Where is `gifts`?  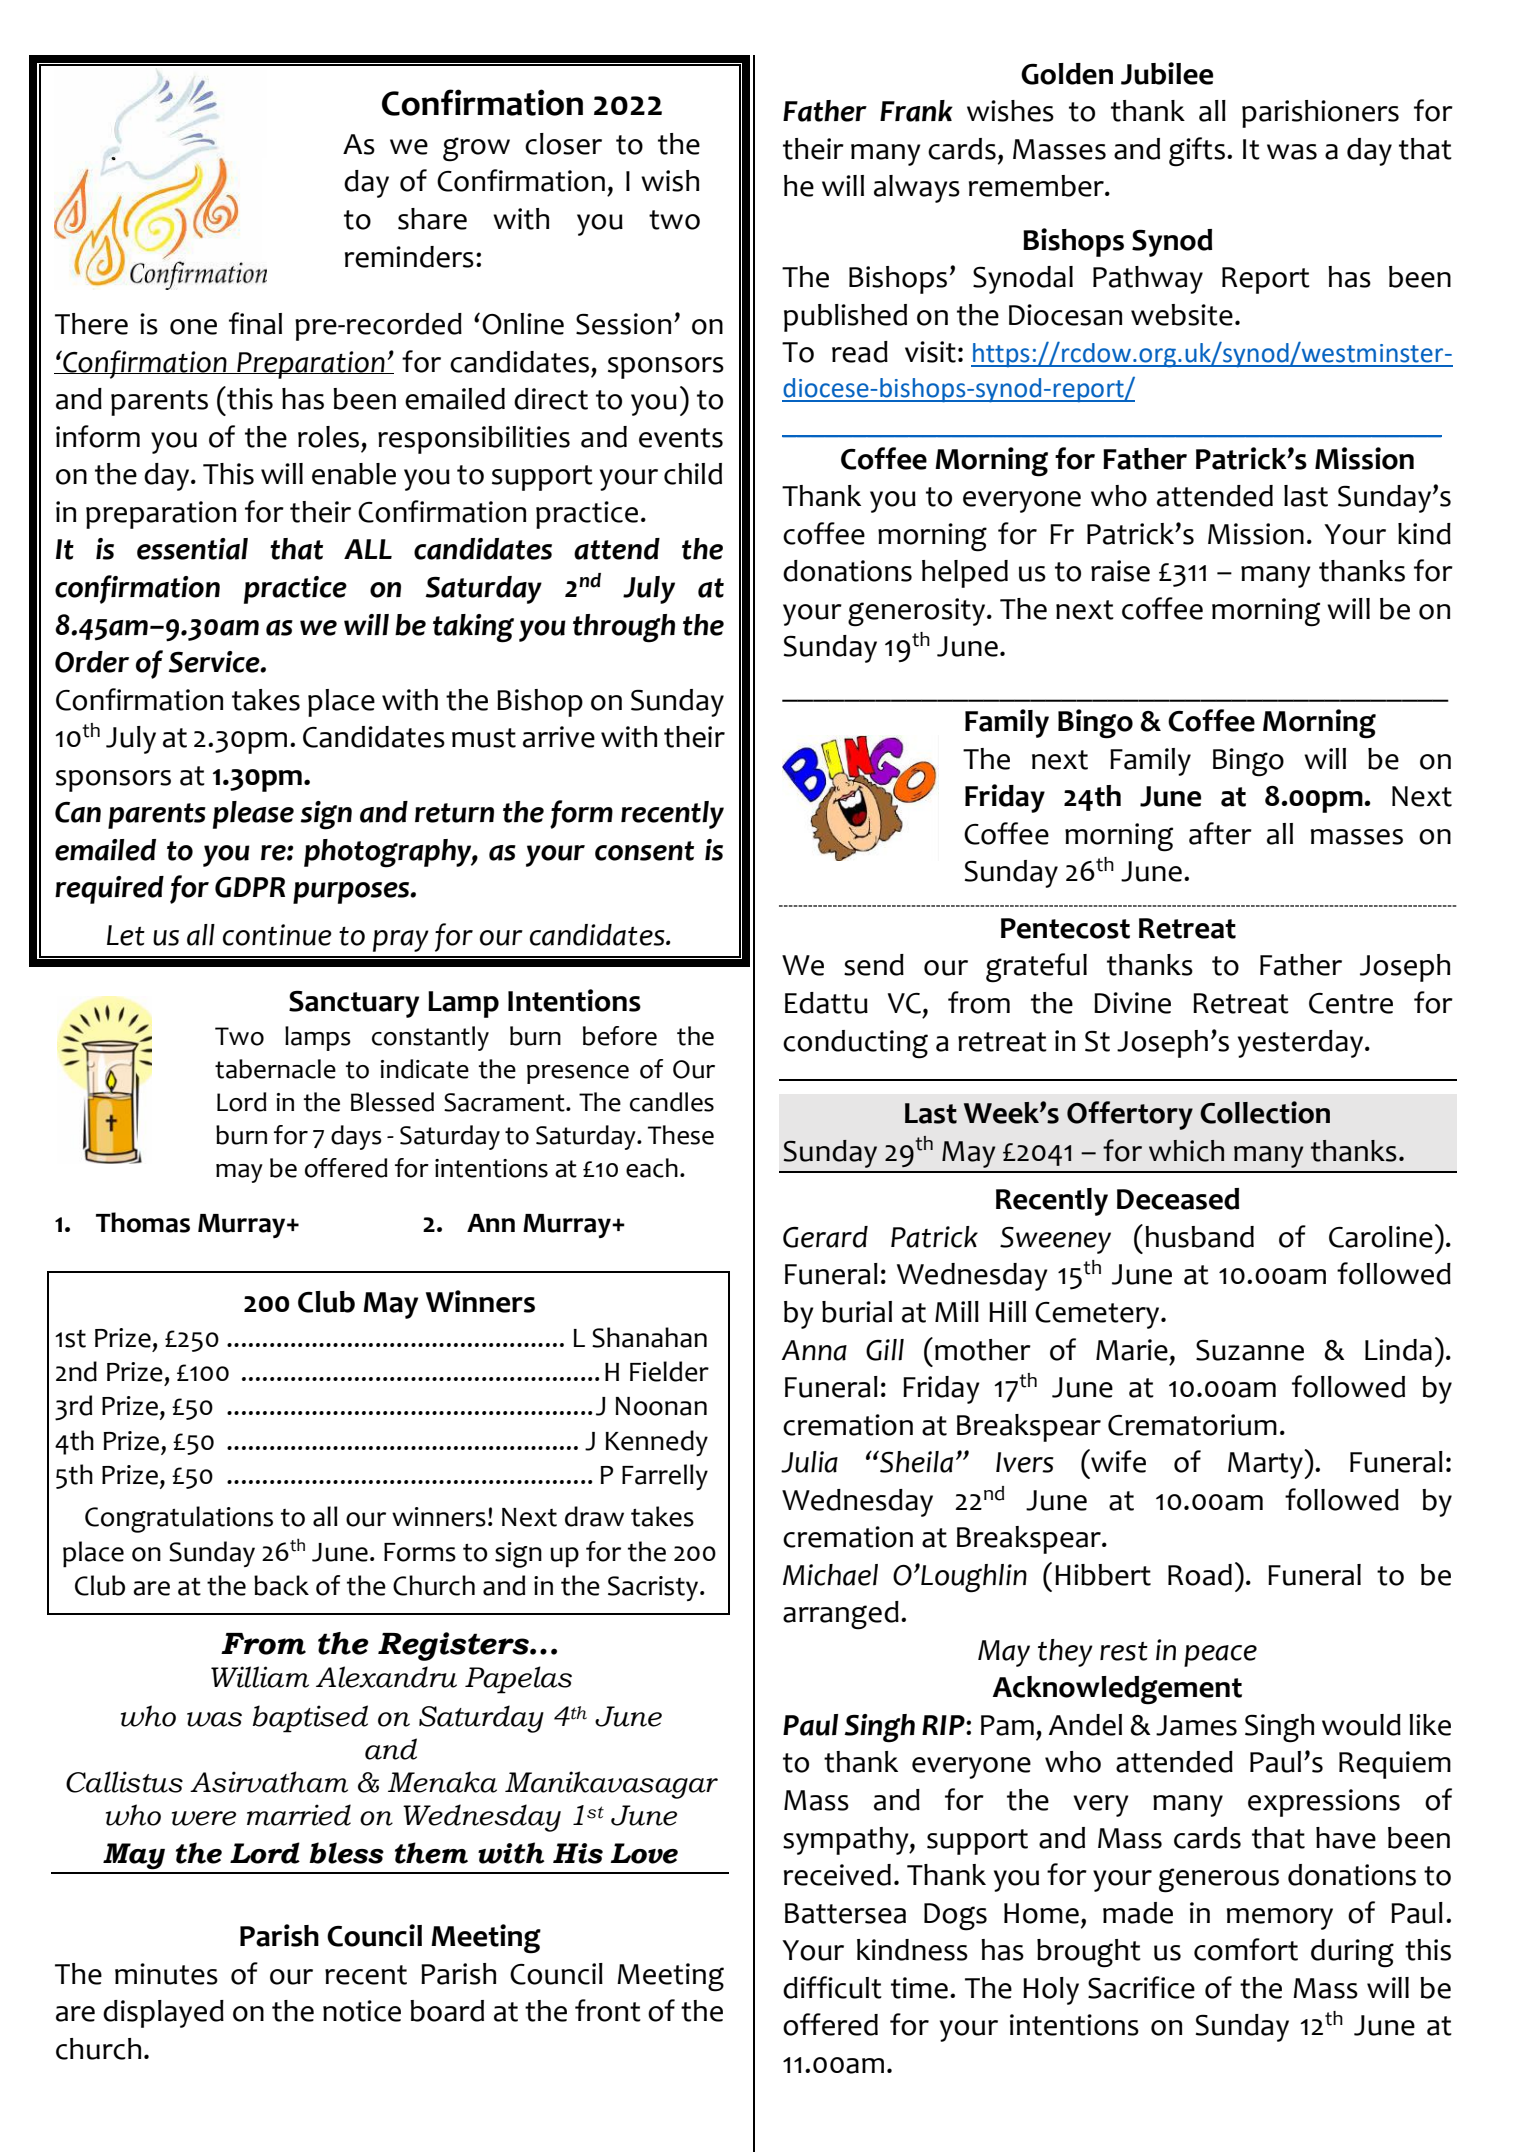 gifts is located at coordinates (1197, 152).
